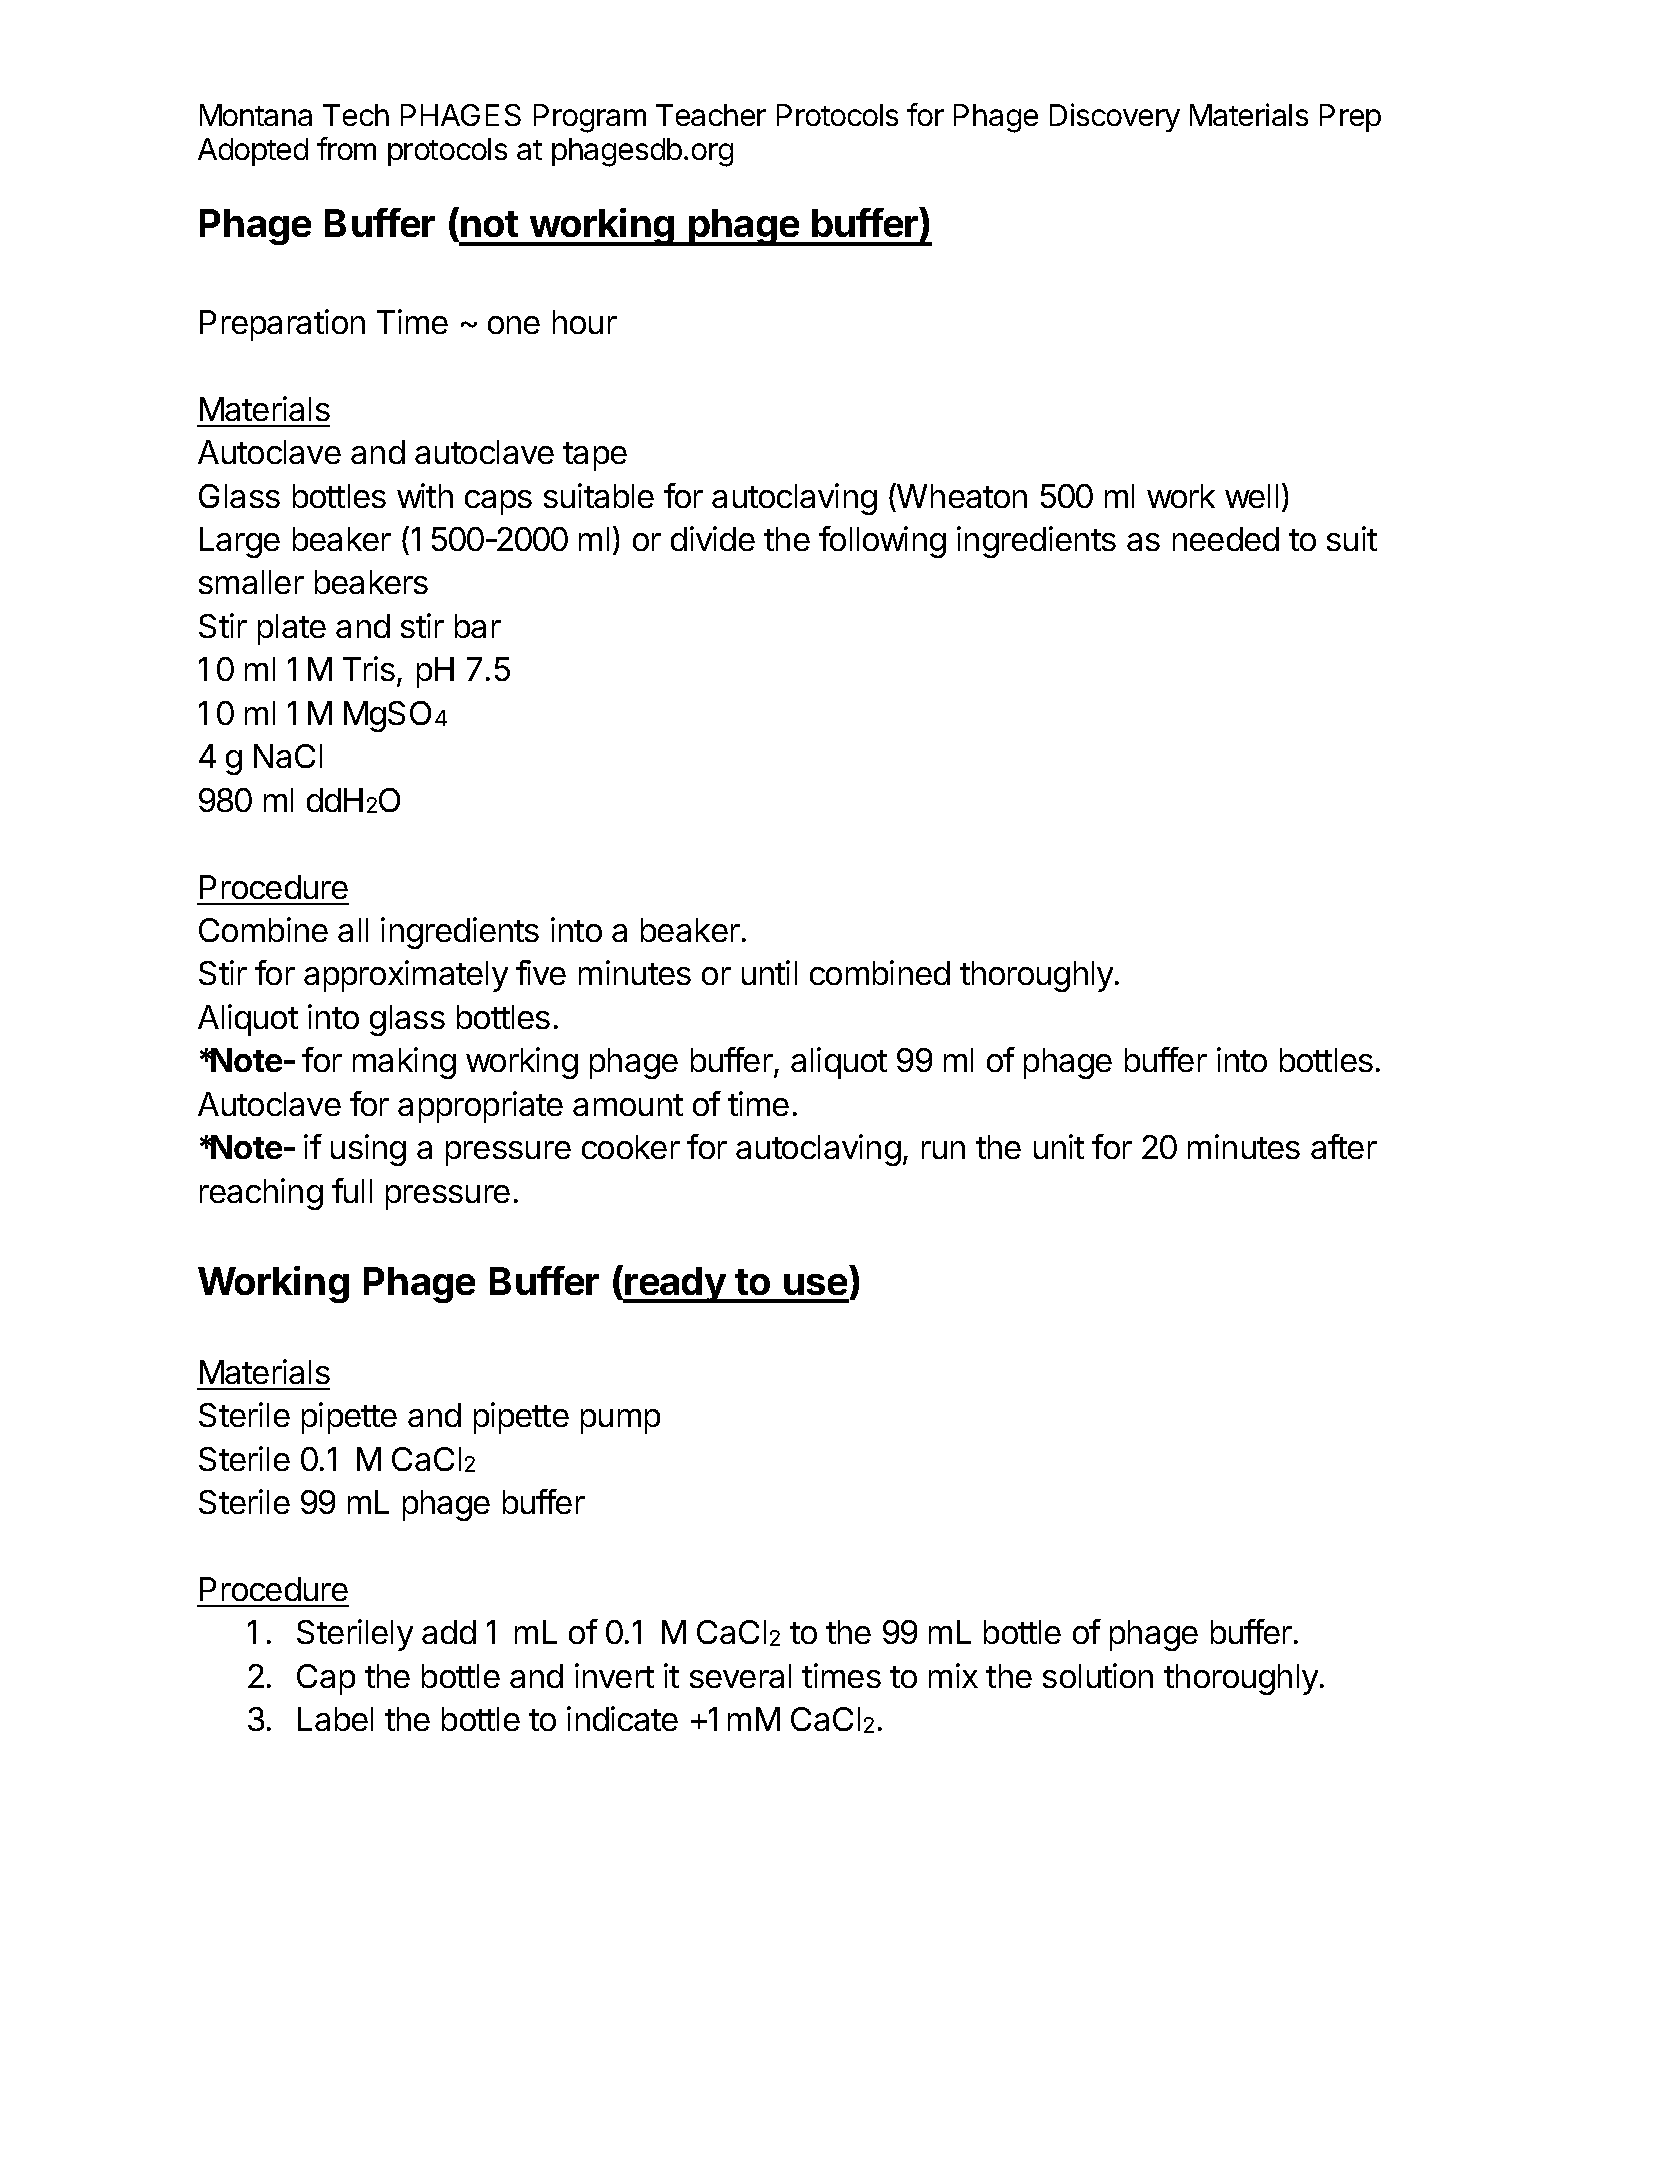 The height and width of the page is (2168, 1675). What do you see at coordinates (406, 976) in the page?
I see `approximately` at bounding box center [406, 976].
